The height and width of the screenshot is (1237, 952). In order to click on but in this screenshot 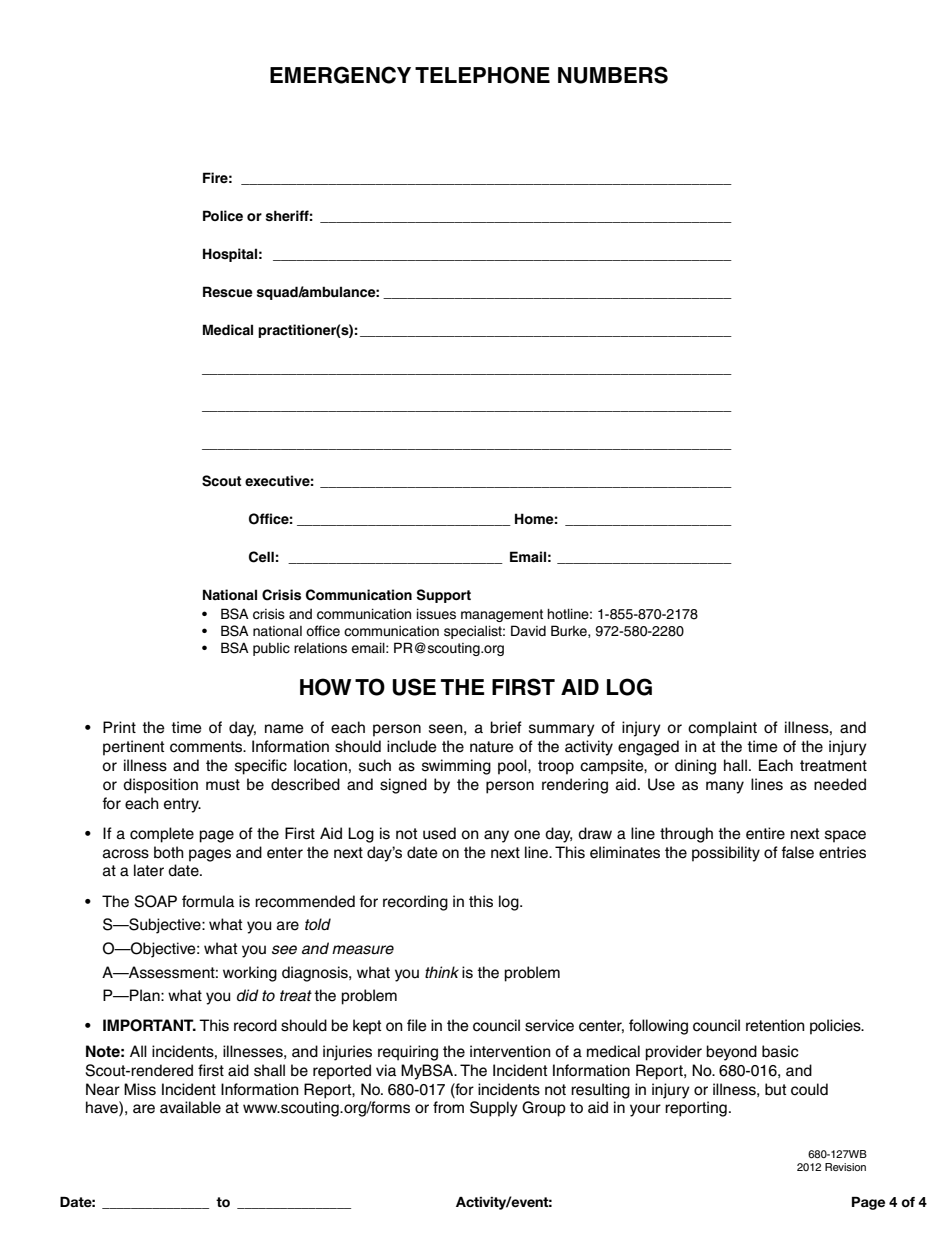, I will do `click(775, 1089)`.
